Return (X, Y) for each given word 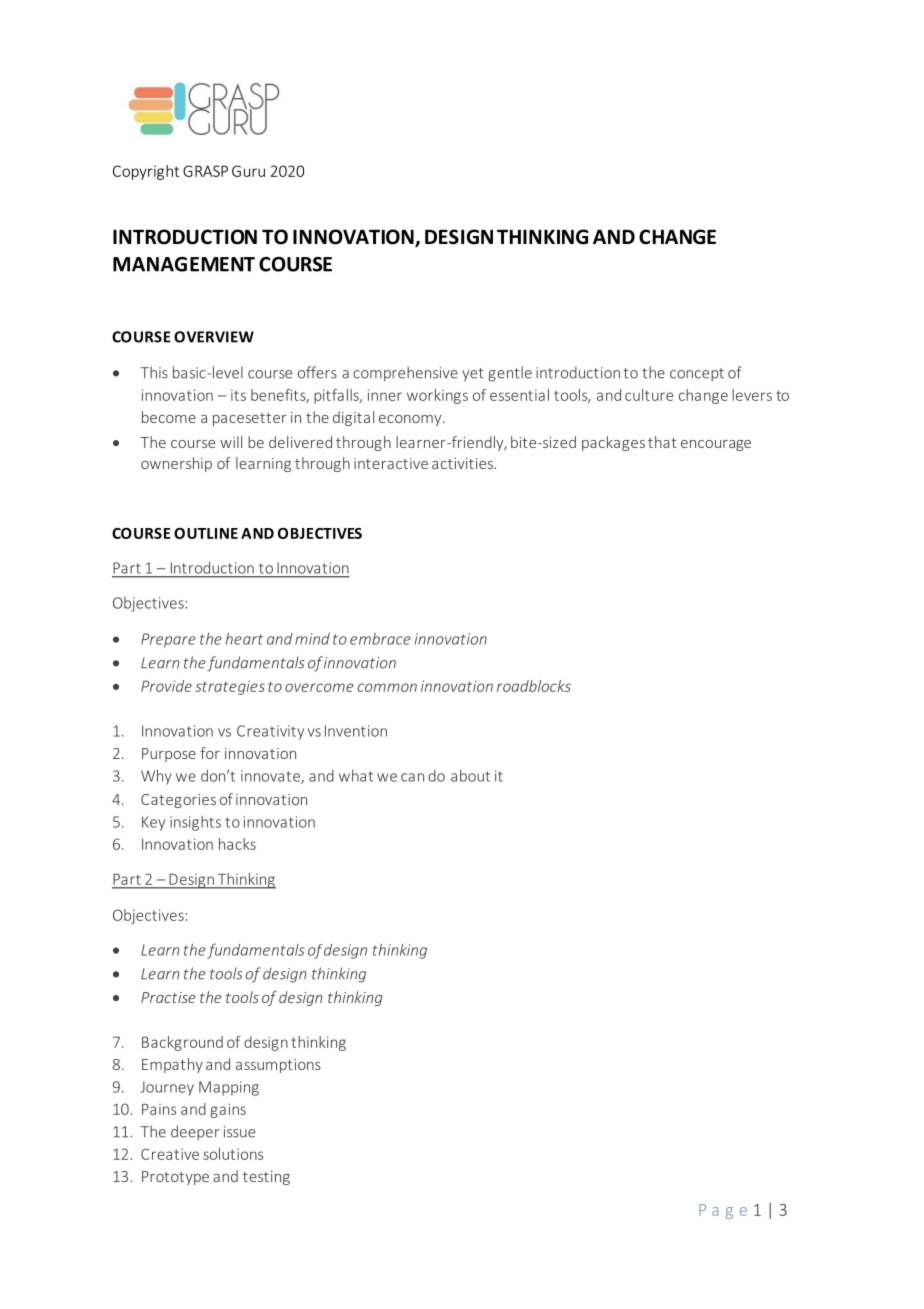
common (387, 687)
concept (697, 374)
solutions (233, 1154)
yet (473, 374)
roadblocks (534, 686)
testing (266, 1178)
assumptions (278, 1066)
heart (244, 638)
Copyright (146, 172)
